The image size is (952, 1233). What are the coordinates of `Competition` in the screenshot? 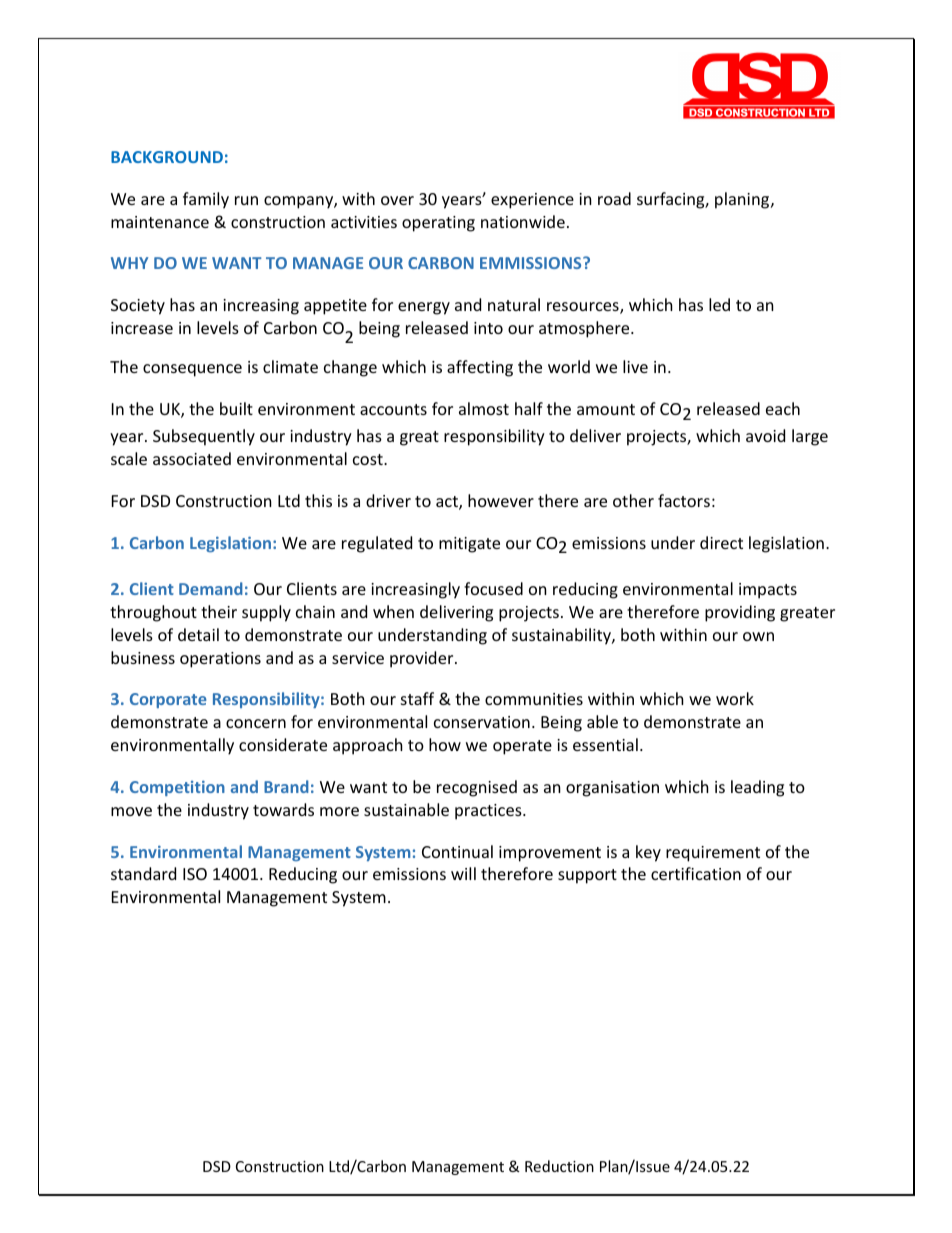 It's located at (177, 788).
